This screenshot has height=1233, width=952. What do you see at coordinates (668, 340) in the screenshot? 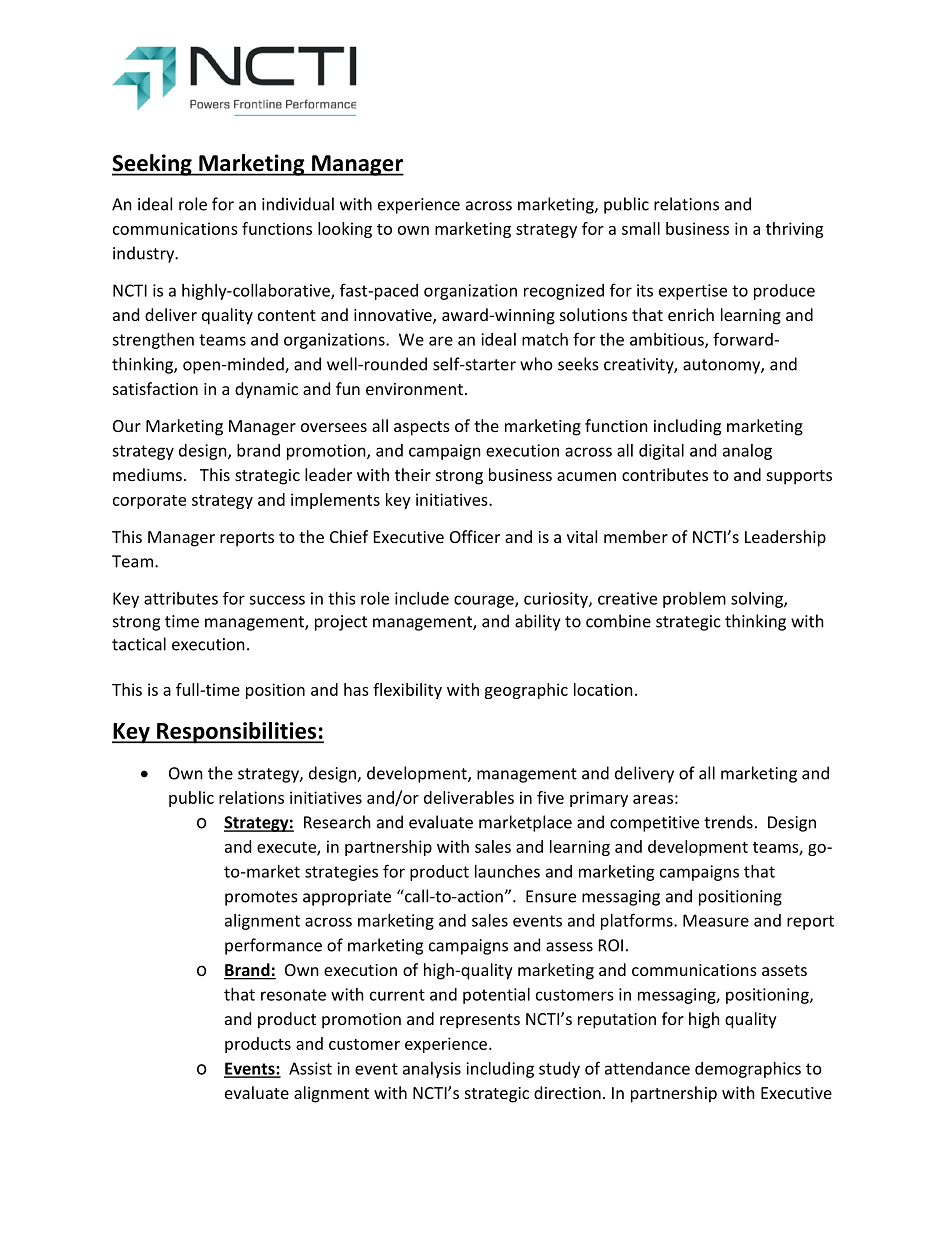
I see `ambitious` at bounding box center [668, 340].
